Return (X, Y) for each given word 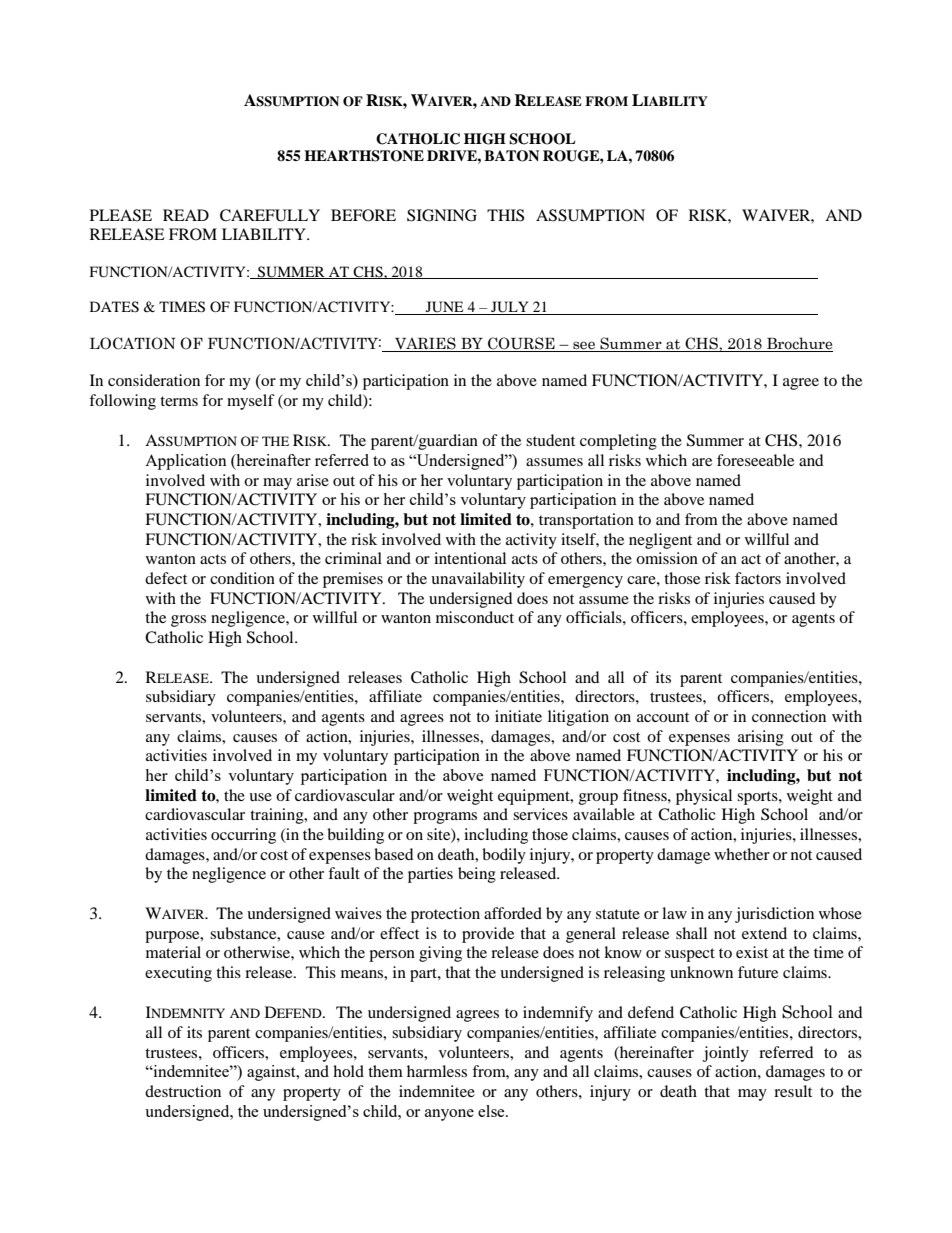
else (492, 1111)
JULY (510, 308)
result (793, 1091)
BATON (511, 156)
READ (186, 215)
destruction (183, 1091)
